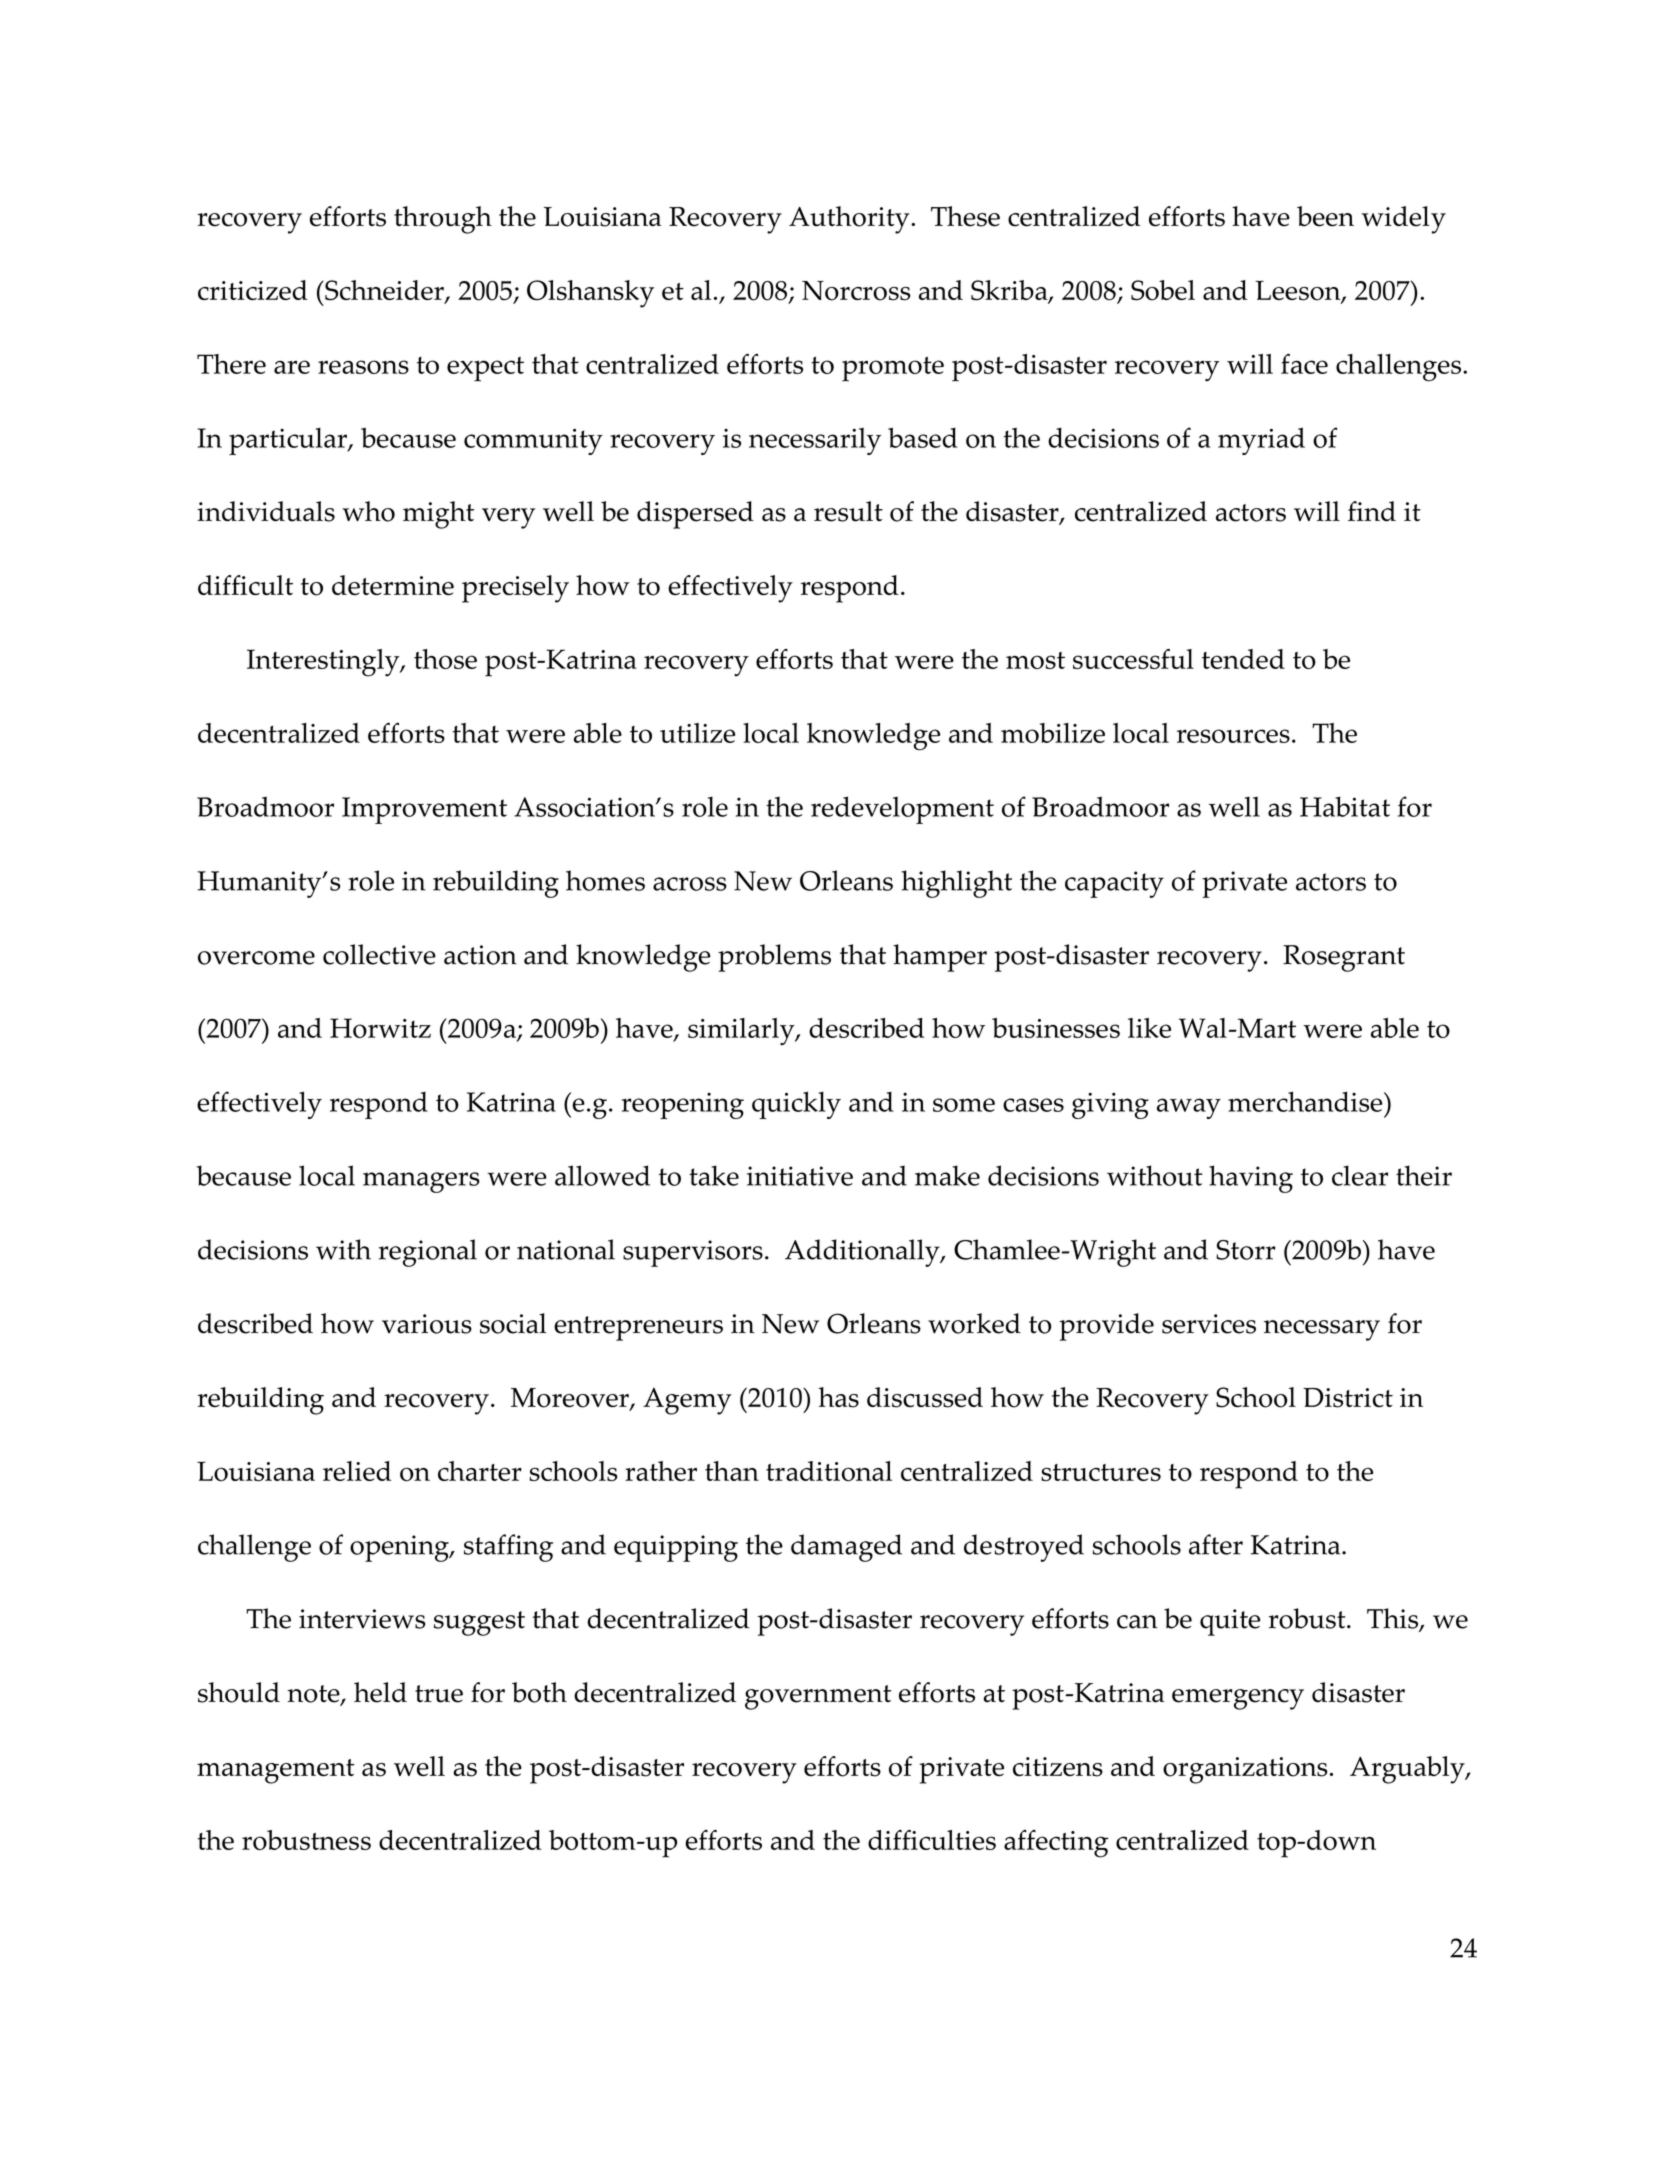 The width and height of the screenshot is (1674, 2166). Describe the element at coordinates (818, 1697) in the screenshot. I see `government` at that location.
